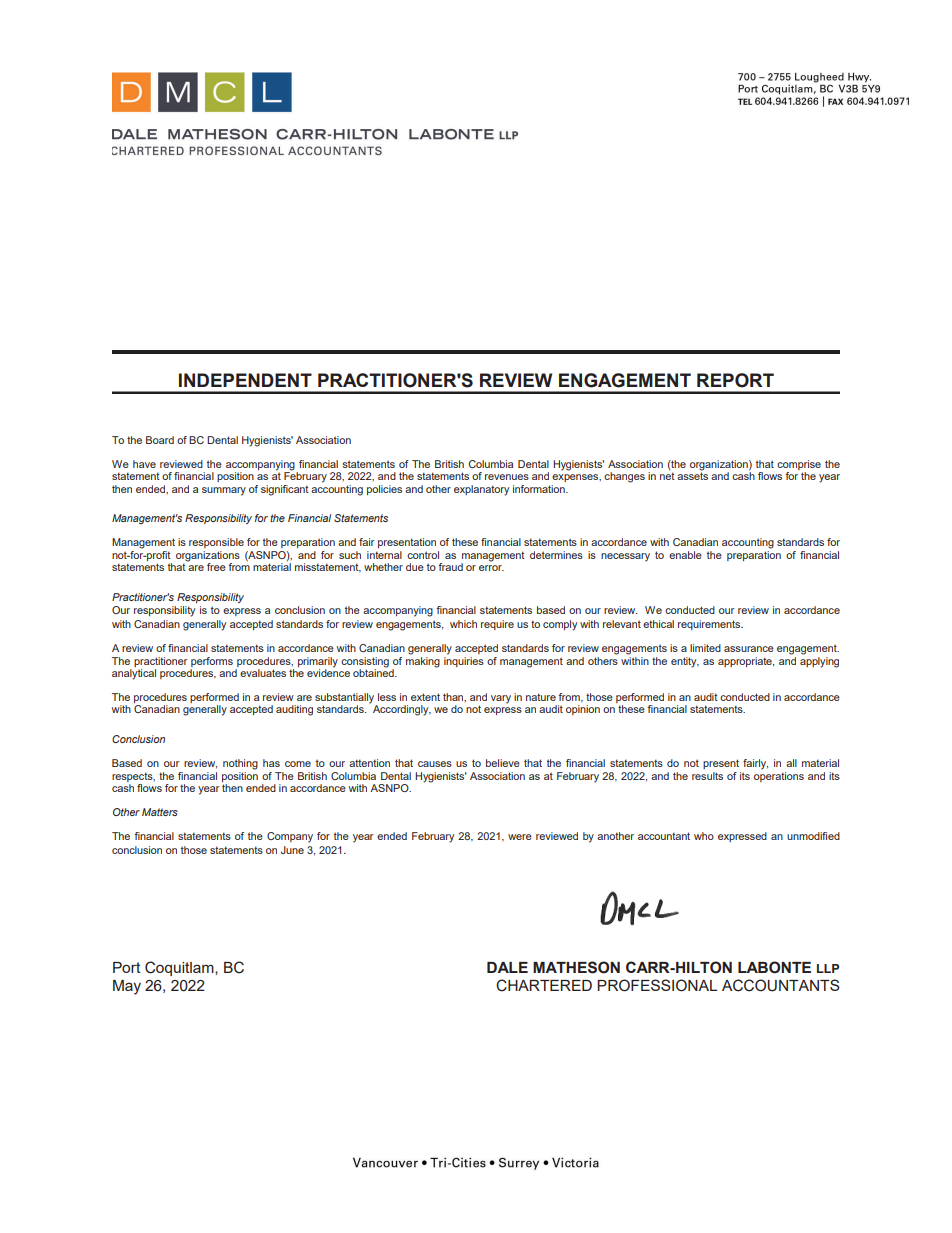  Describe the element at coordinates (127, 987) in the screenshot. I see `May` at that location.
